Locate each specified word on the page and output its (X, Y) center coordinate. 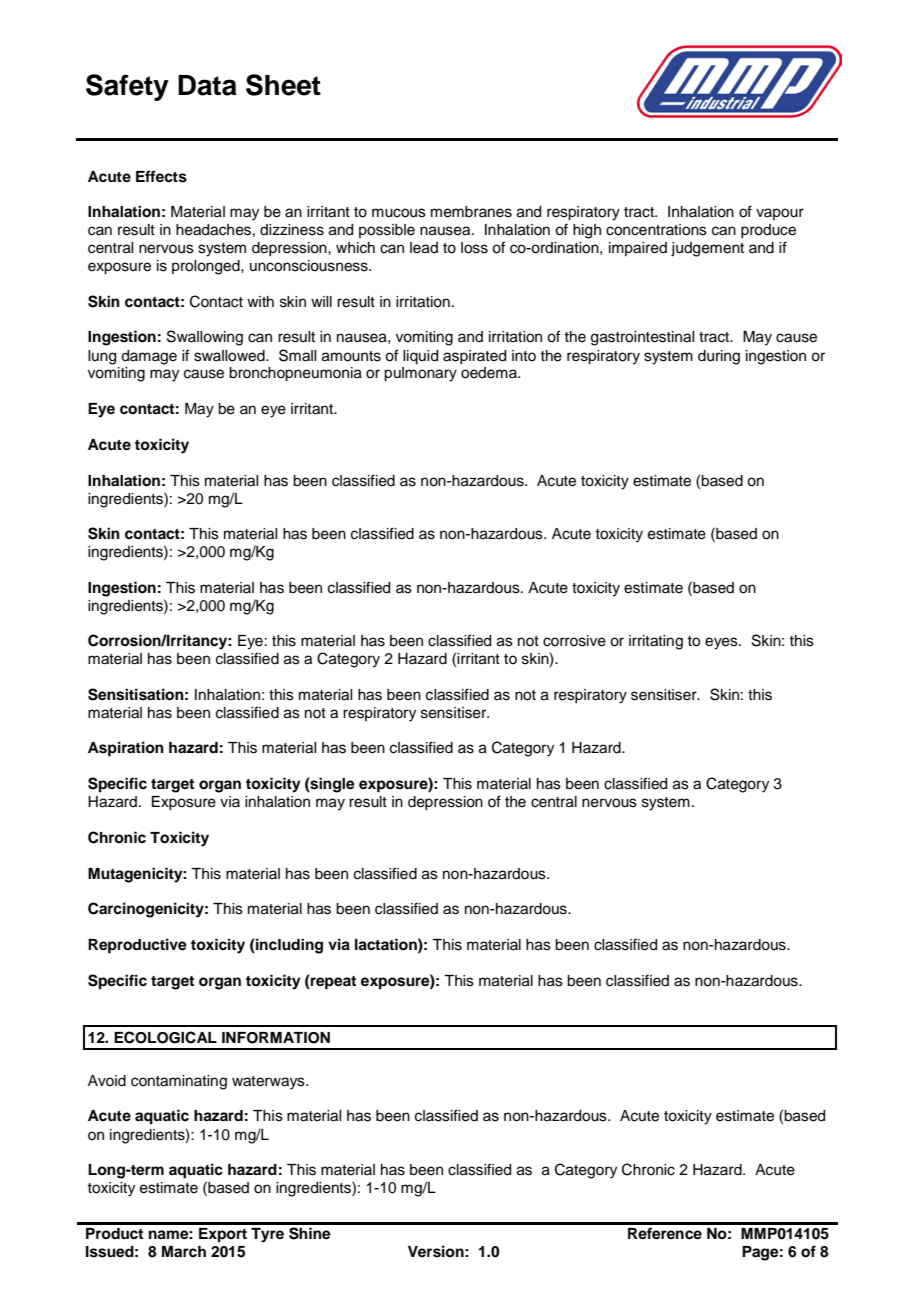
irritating (656, 642)
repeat (332, 982)
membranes (471, 212)
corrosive (574, 641)
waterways (269, 1083)
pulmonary (420, 374)
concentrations (656, 230)
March (184, 1251)
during (719, 357)
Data (207, 85)
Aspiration (126, 749)
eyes (722, 643)
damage (149, 357)
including (288, 946)
